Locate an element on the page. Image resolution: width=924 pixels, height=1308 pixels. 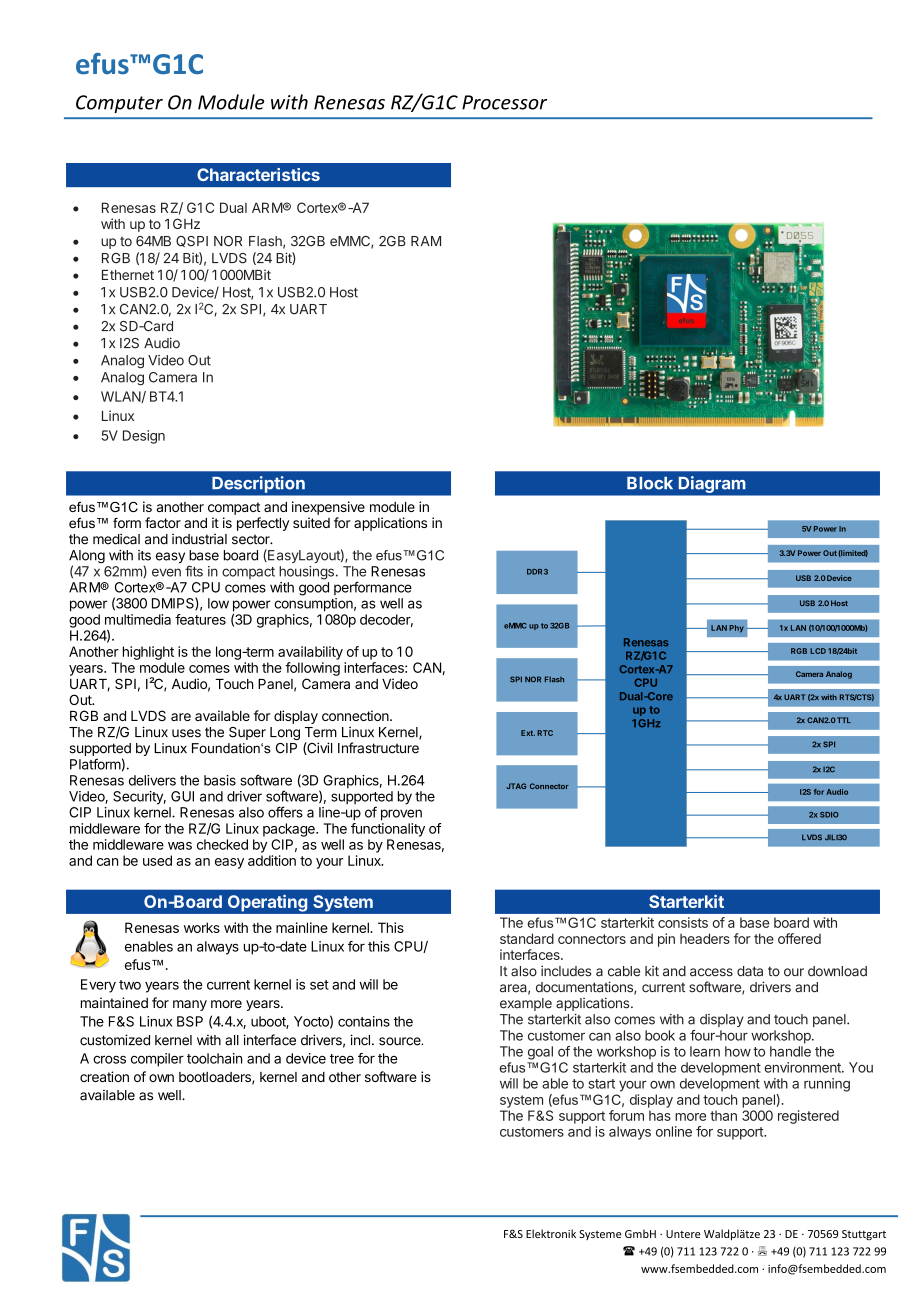
LCD is located at coordinates (818, 651).
